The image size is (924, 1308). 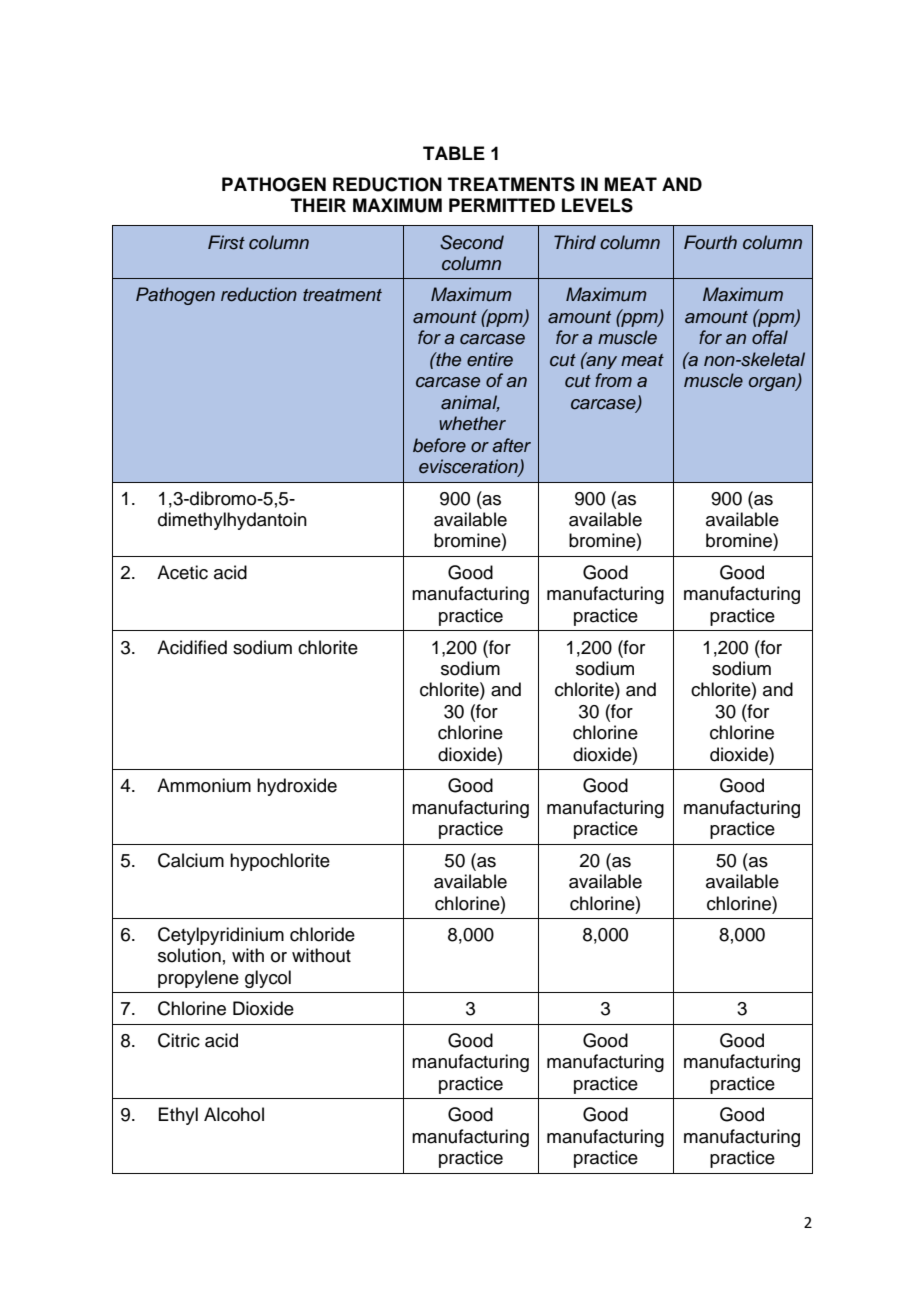 What do you see at coordinates (511, 445) in the document?
I see `after` at bounding box center [511, 445].
